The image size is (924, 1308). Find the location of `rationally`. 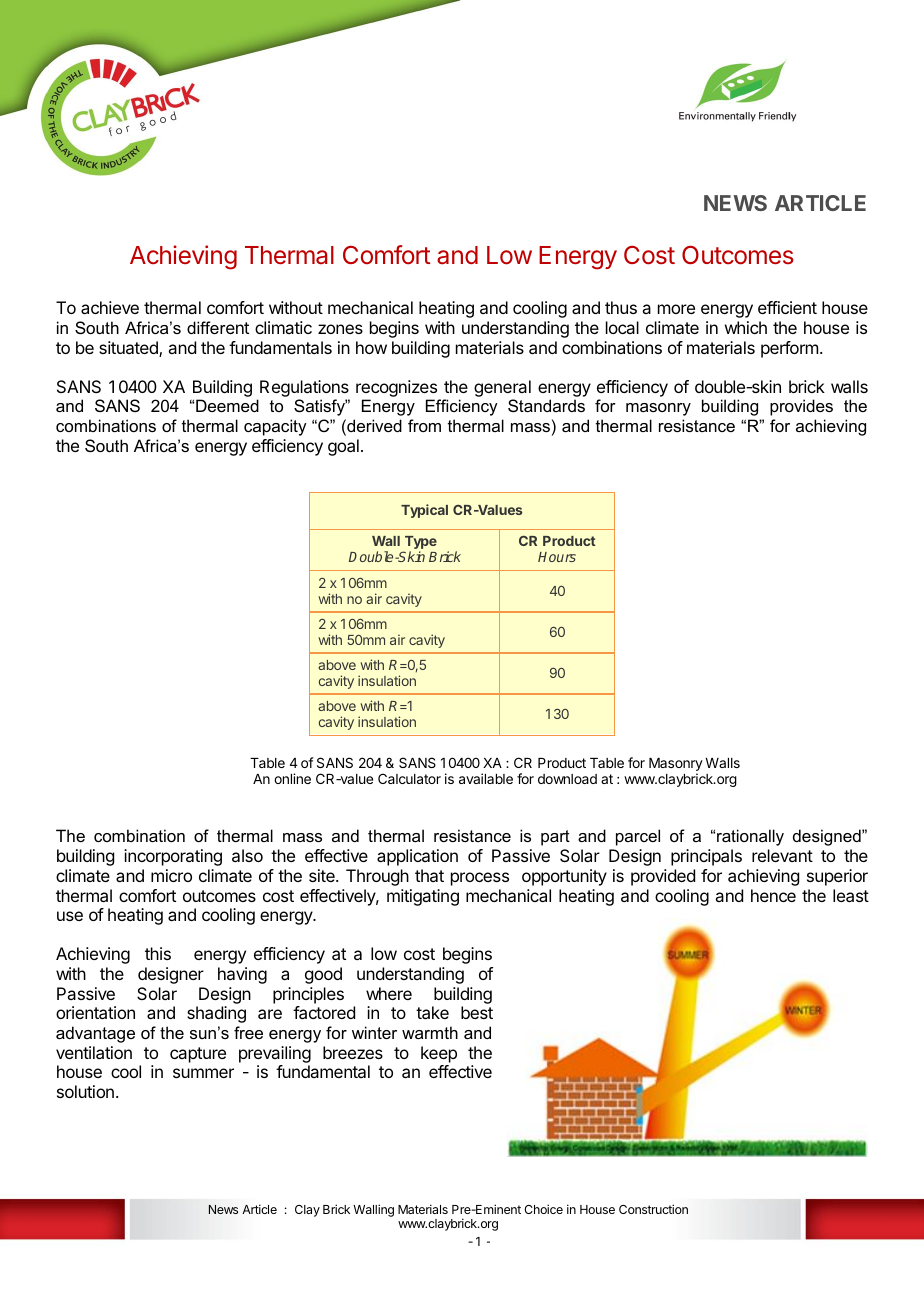

rationally is located at coordinates (750, 837).
